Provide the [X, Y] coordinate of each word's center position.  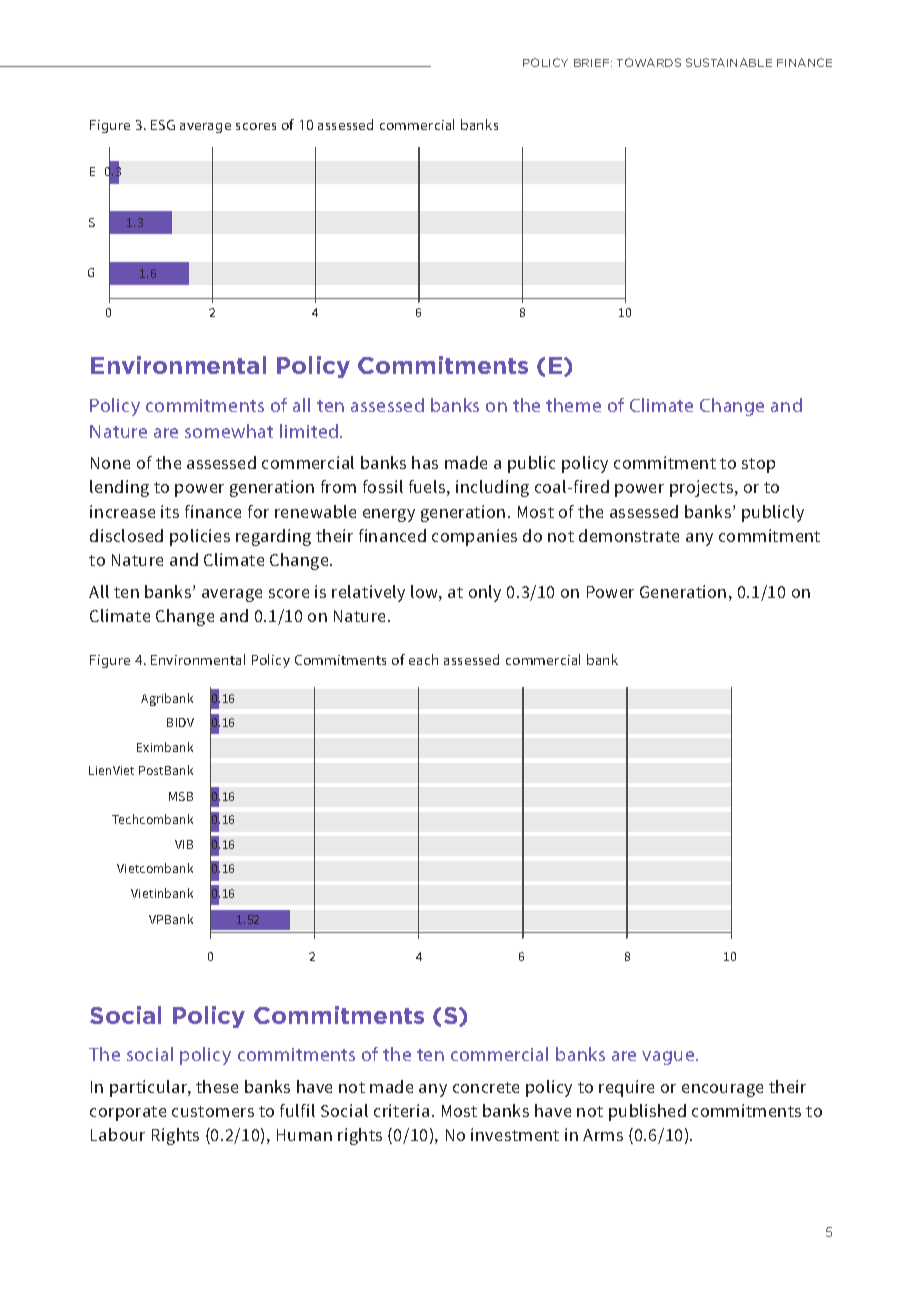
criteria [401, 1110]
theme [573, 405]
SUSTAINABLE [729, 62]
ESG [163, 125]
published [647, 1112]
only [485, 593]
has [425, 462]
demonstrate [629, 535]
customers [213, 1111]
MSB [181, 796]
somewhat [229, 431]
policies [200, 537]
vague [669, 1058]
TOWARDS [649, 62]
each [423, 659]
